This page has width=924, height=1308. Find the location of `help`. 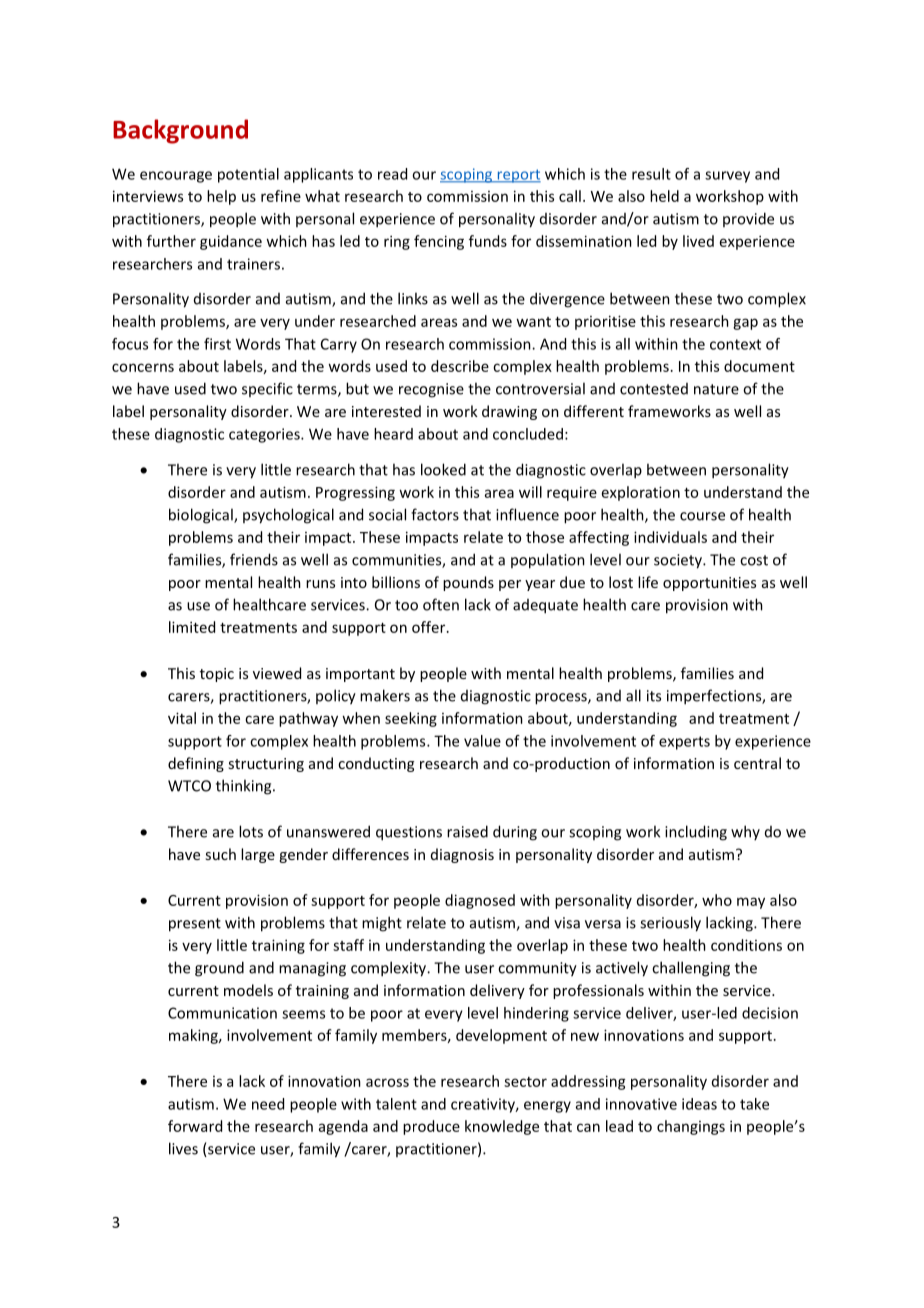

help is located at coordinates (221, 197).
